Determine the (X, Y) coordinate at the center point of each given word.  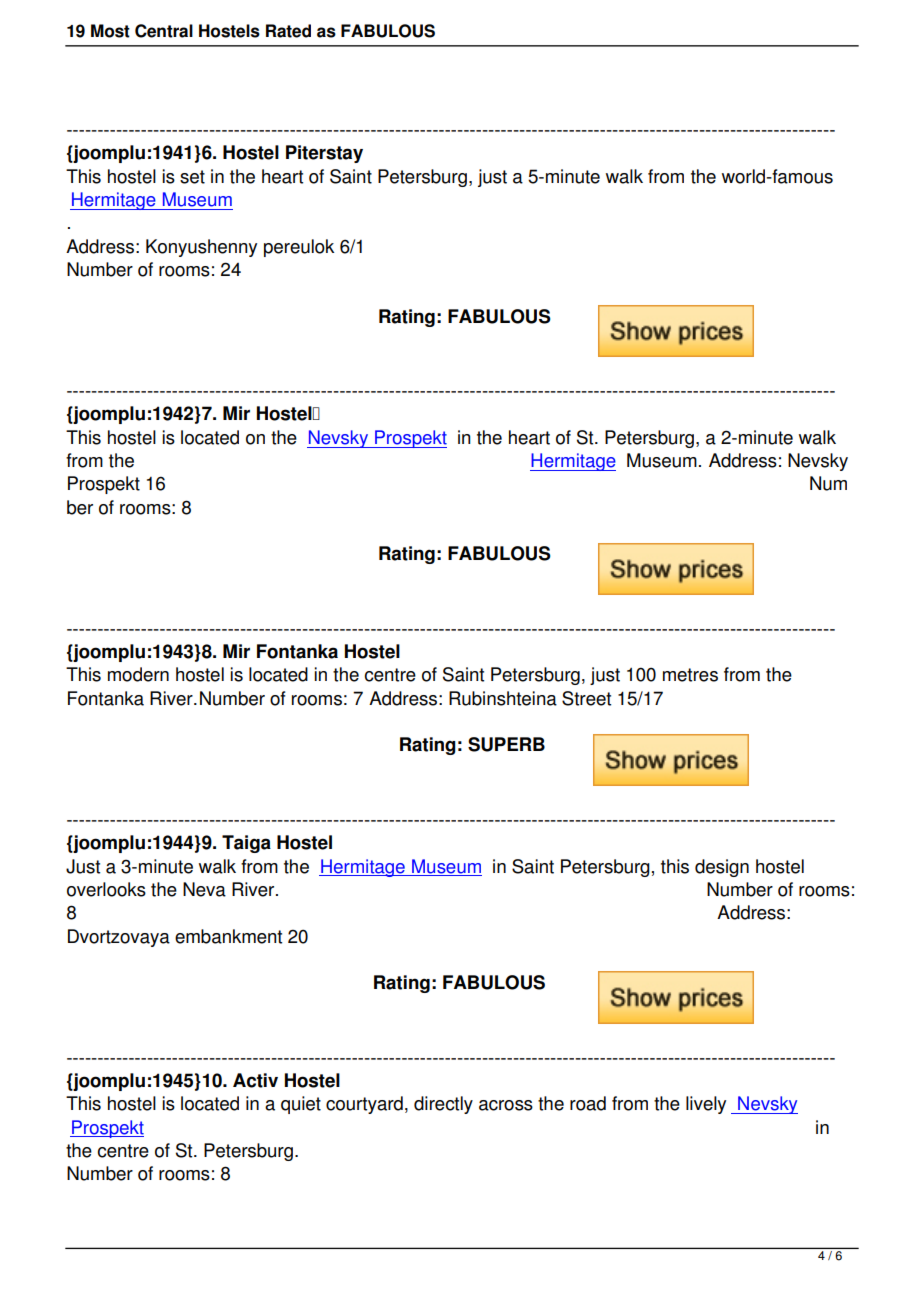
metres (690, 675)
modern (138, 674)
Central (164, 31)
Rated (288, 31)
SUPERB (506, 744)
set (192, 177)
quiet (301, 1105)
